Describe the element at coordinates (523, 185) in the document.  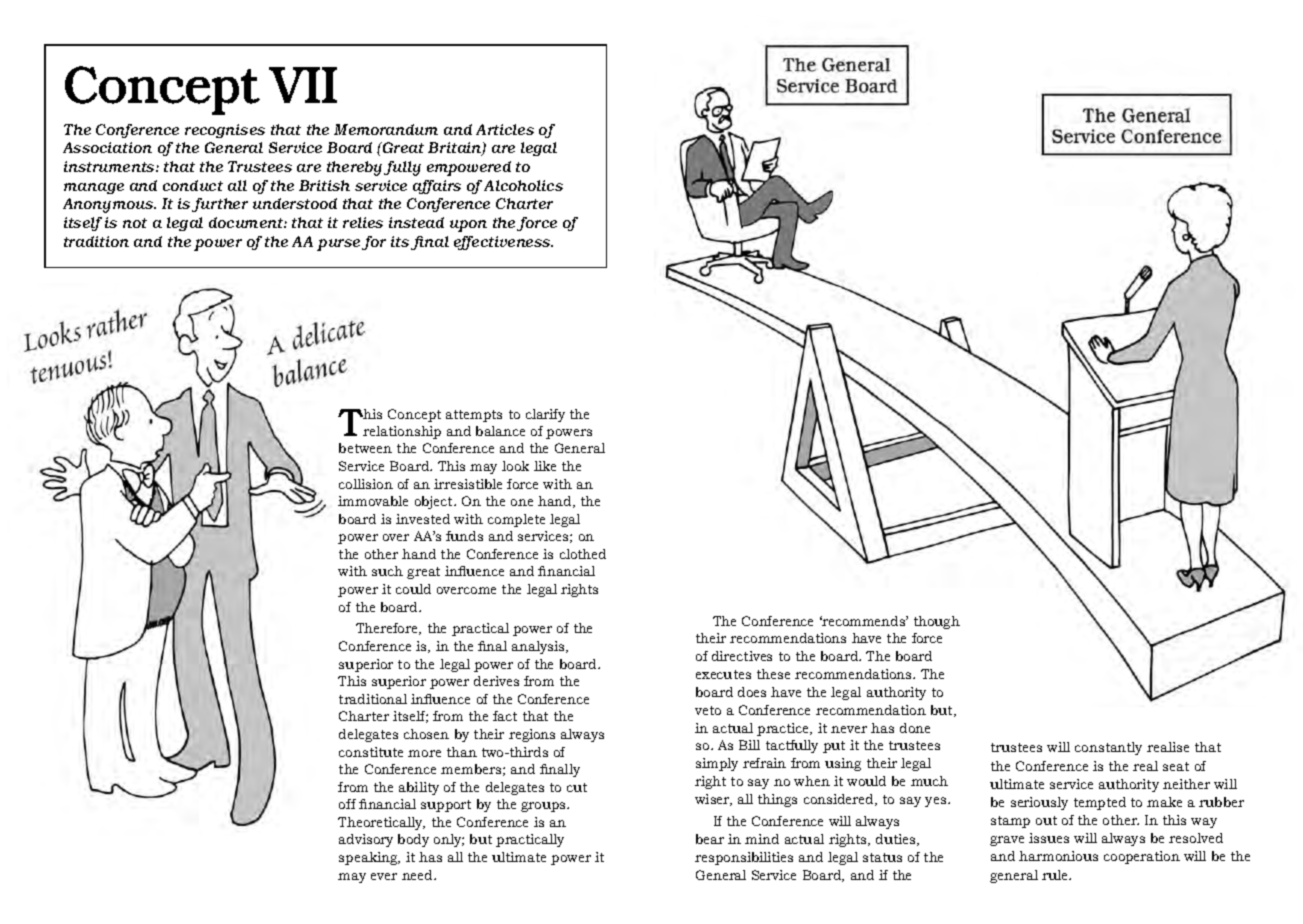
I see `Alcoholics` at that location.
